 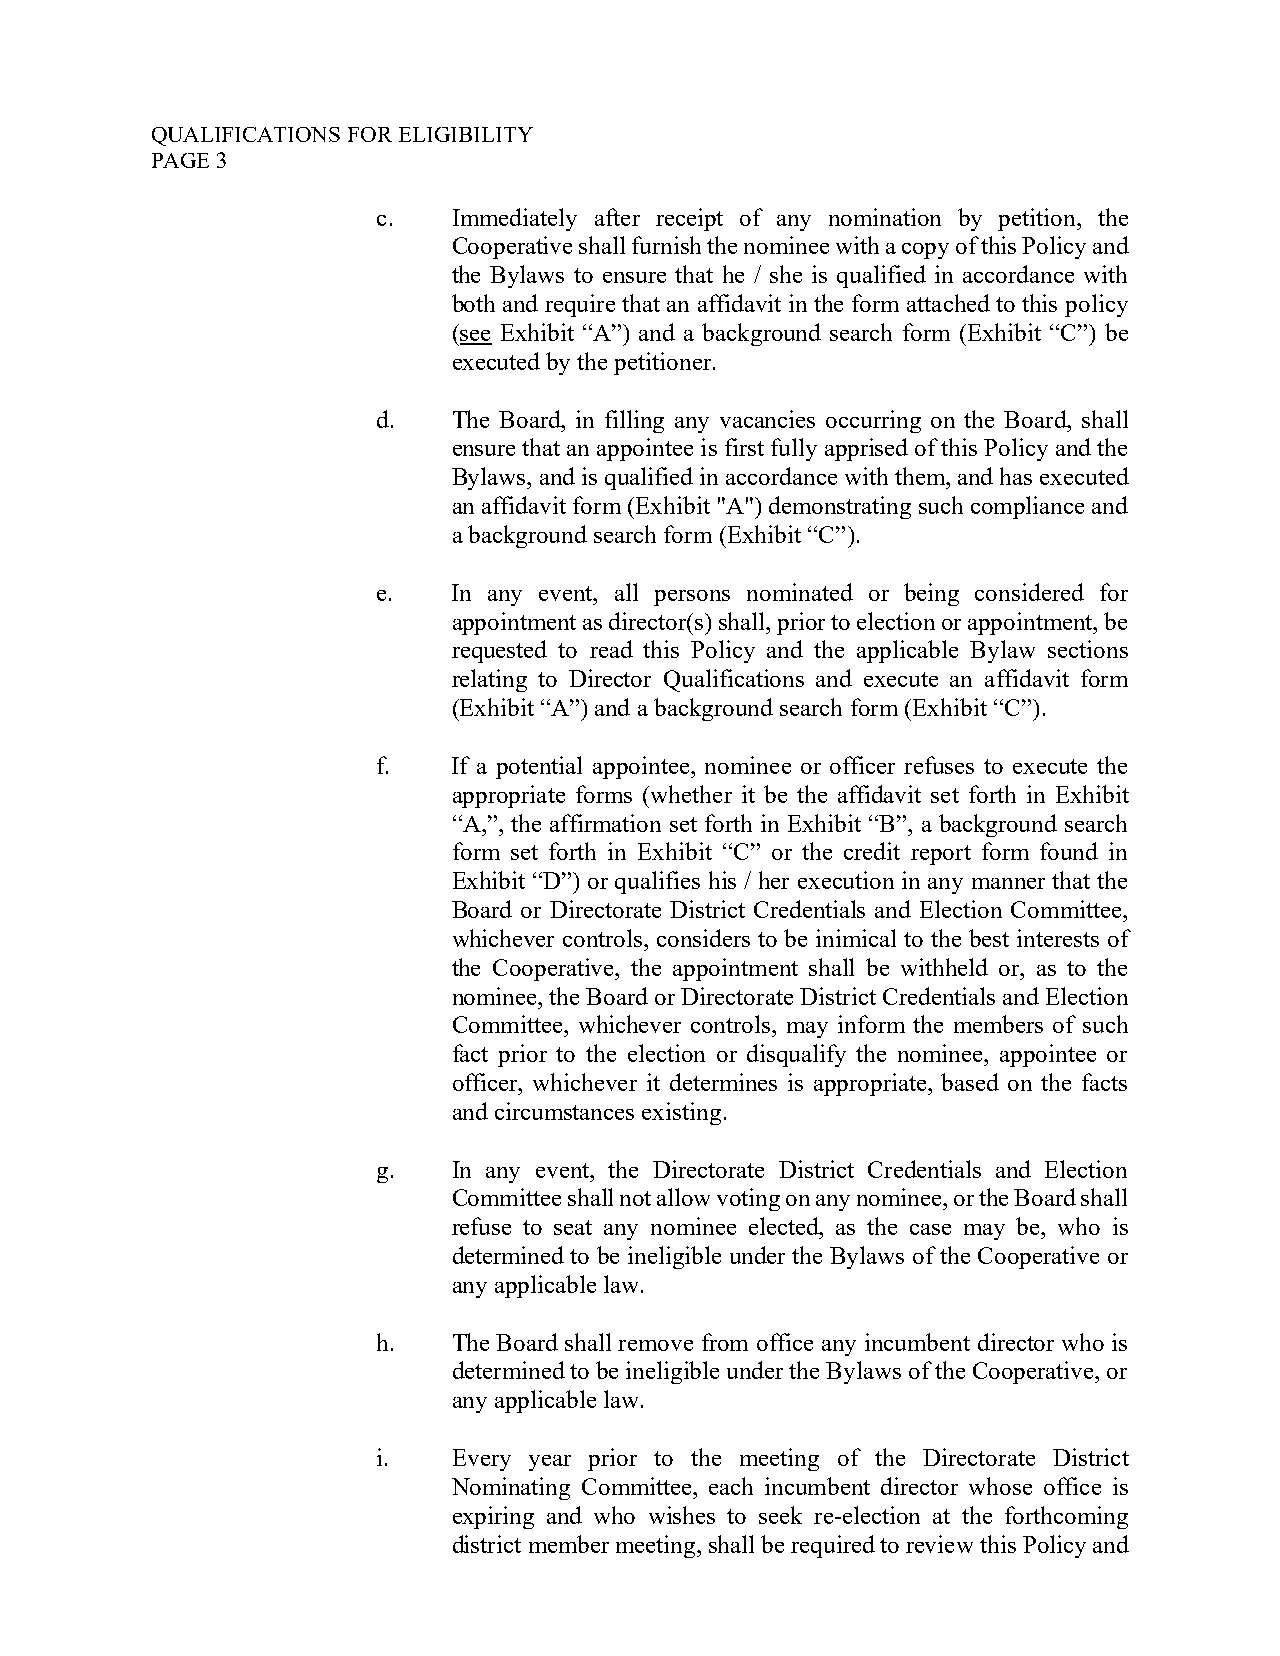 I want to click on after, so click(x=617, y=217).
